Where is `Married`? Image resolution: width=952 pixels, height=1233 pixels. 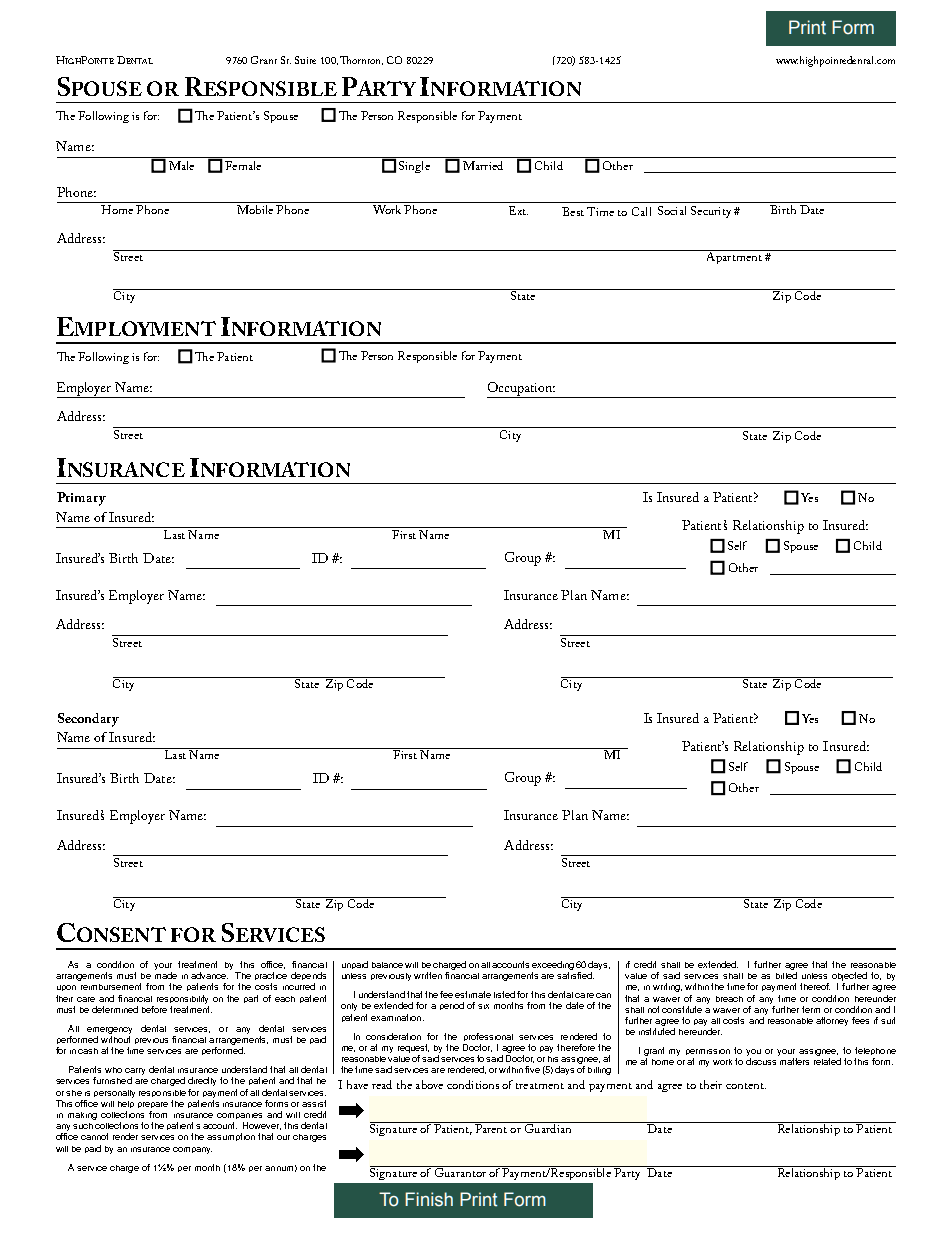
Married is located at coordinates (483, 165).
